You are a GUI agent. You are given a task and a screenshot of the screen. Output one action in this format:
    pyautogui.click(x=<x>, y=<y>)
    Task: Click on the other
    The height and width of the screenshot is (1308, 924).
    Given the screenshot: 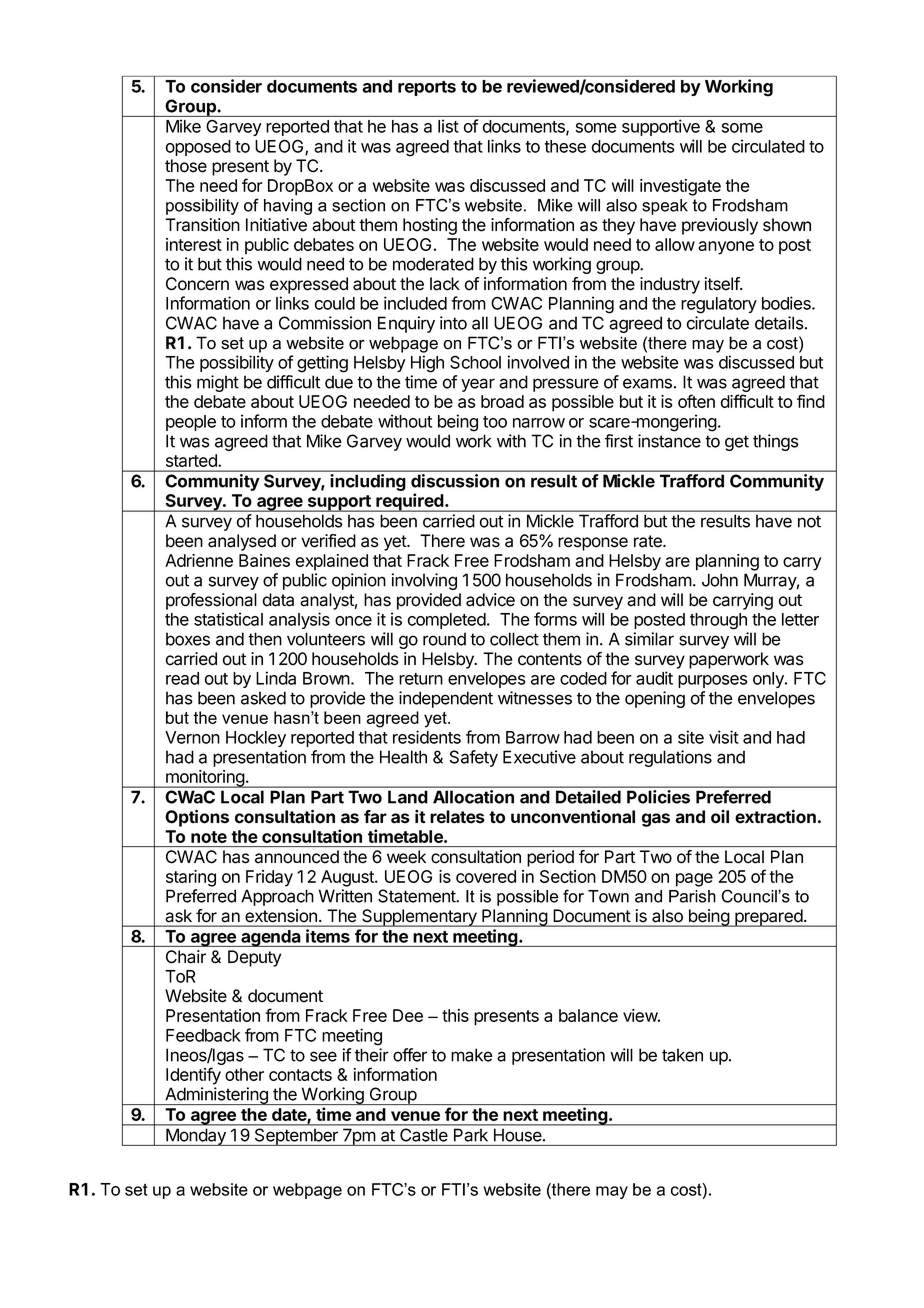 What is the action you would take?
    pyautogui.click(x=244, y=1074)
